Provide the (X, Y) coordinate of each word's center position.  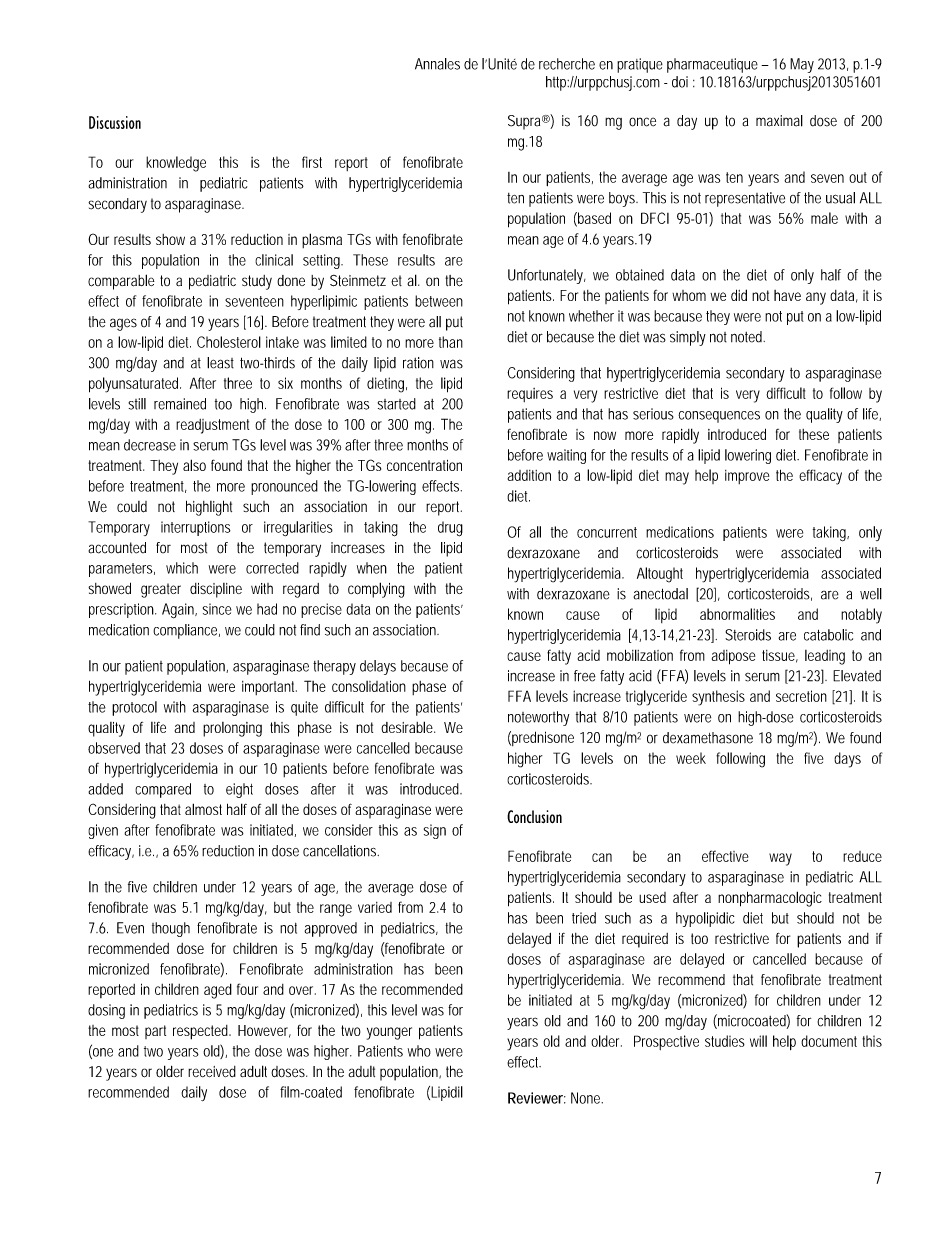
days (847, 760)
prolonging (232, 729)
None (586, 1098)
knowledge (176, 164)
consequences (719, 417)
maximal (779, 121)
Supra (524, 122)
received (212, 1071)
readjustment (212, 426)
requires (530, 395)
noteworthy (538, 718)
